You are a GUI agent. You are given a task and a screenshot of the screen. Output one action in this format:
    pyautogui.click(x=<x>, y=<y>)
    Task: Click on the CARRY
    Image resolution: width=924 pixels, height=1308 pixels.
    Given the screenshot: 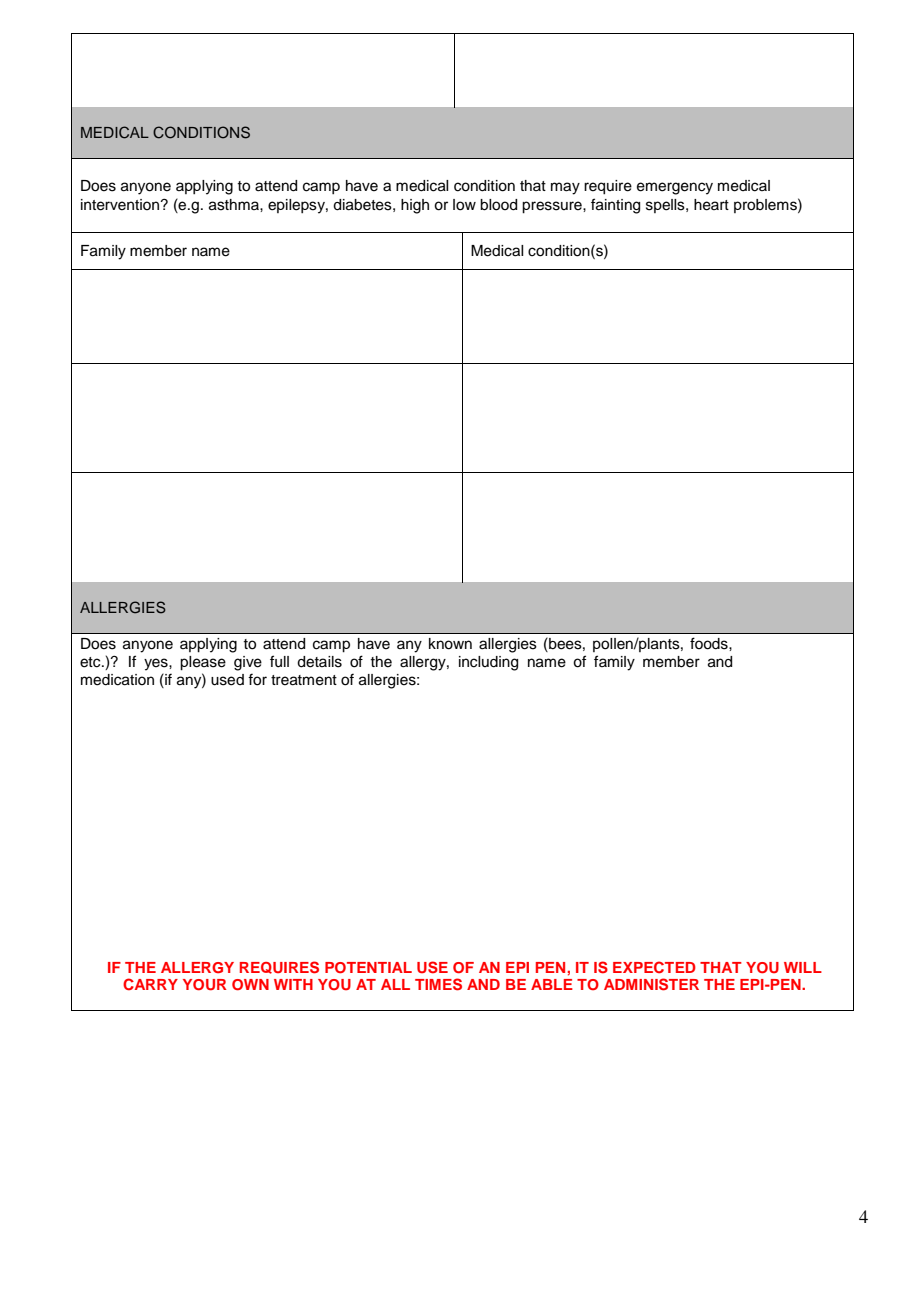 What is the action you would take?
    pyautogui.click(x=150, y=984)
